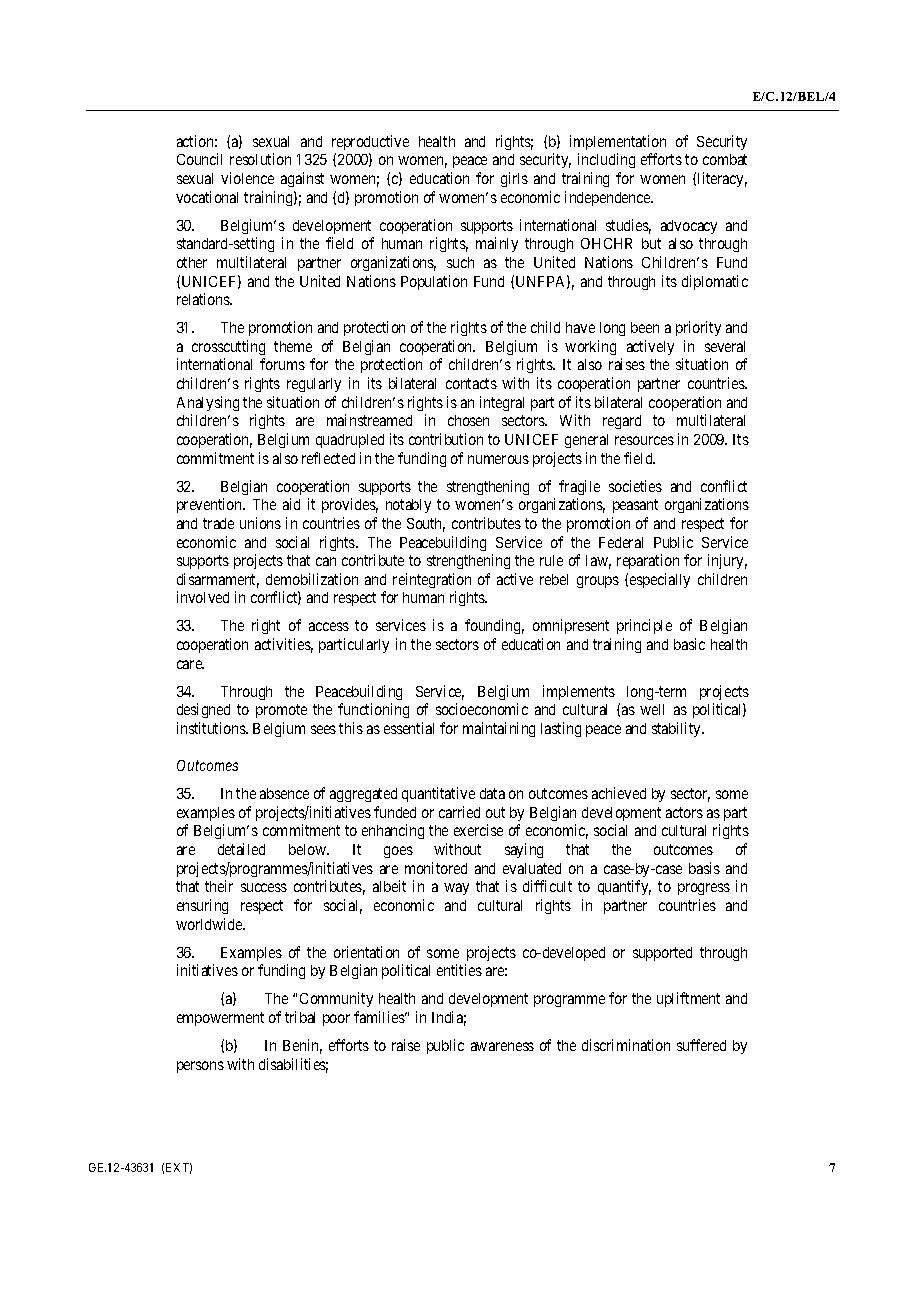 The width and height of the document is (924, 1308). I want to click on violence, so click(247, 178).
